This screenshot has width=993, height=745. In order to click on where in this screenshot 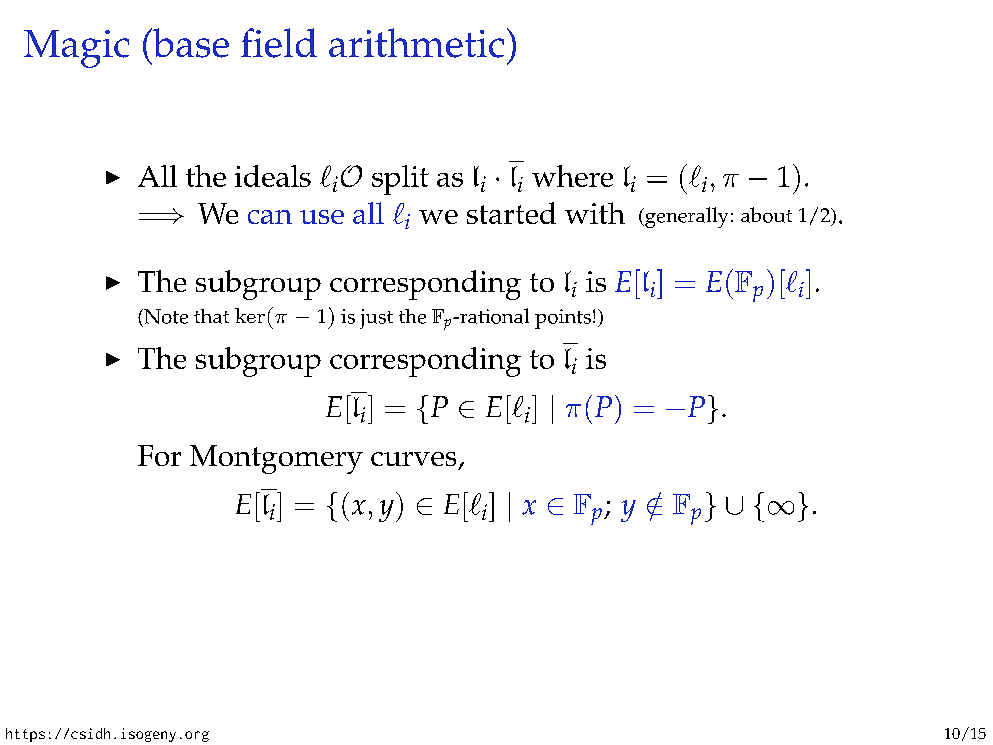, I will do `click(572, 176)`.
